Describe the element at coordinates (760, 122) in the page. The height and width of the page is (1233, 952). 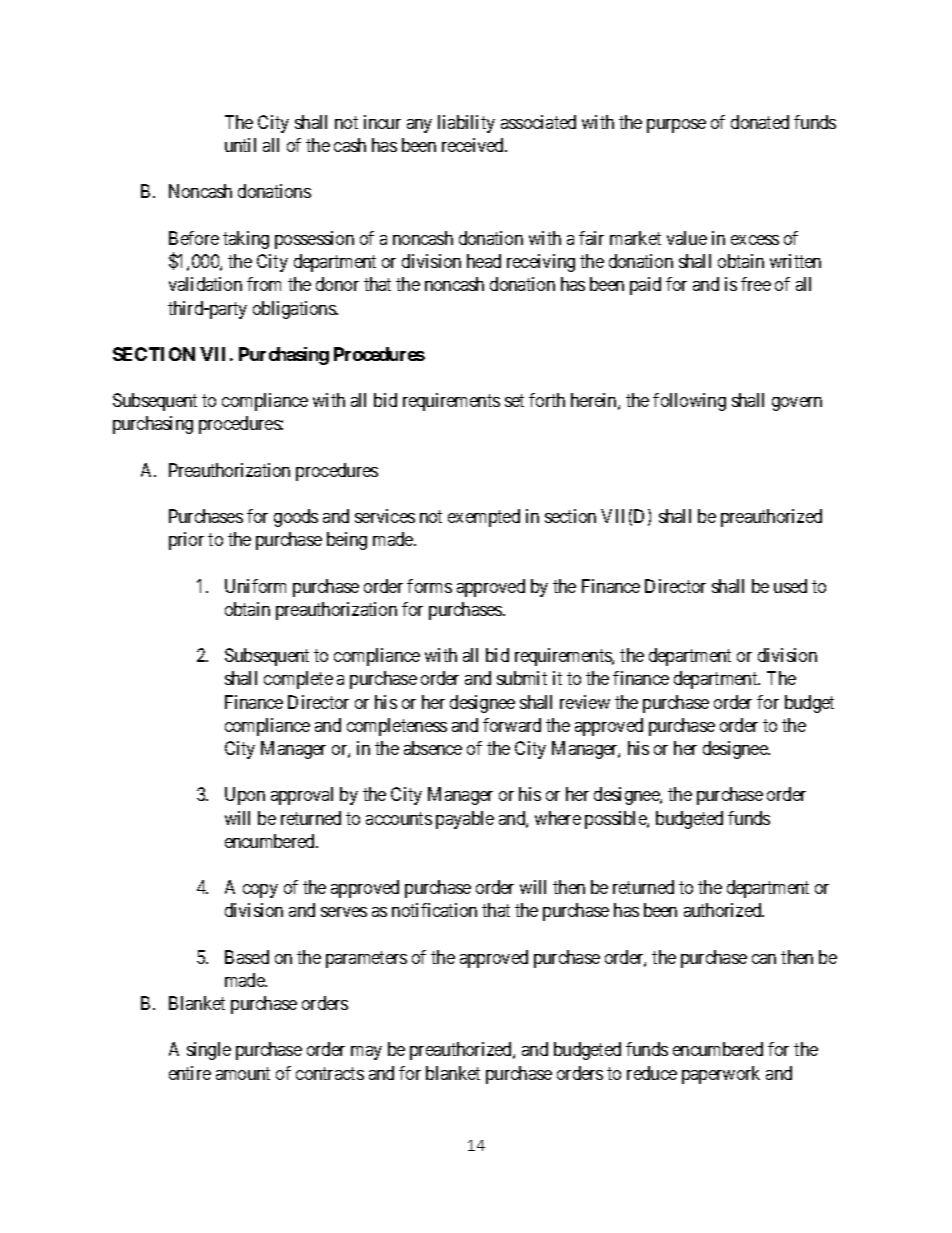
I see `donated` at that location.
